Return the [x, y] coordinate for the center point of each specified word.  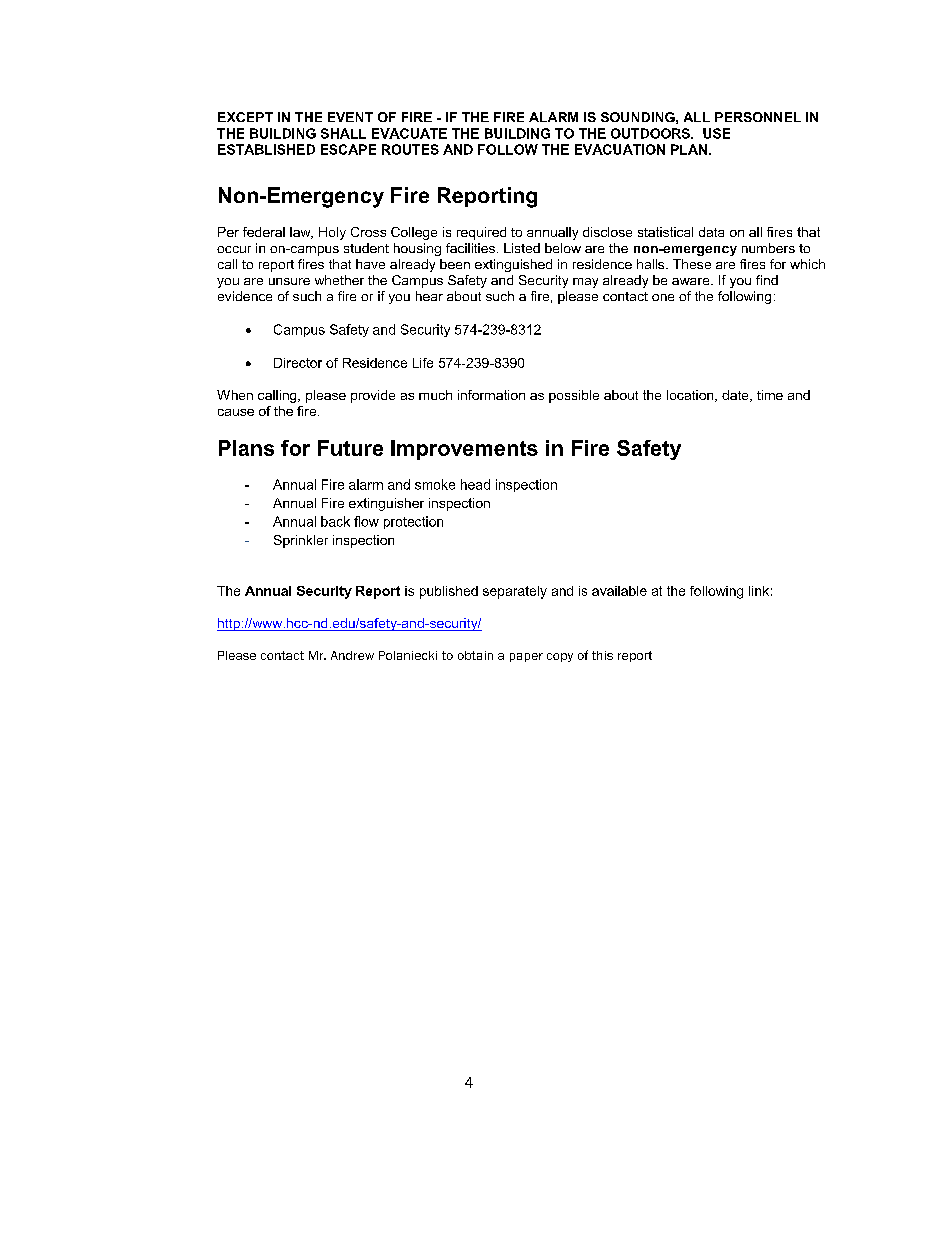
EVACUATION [620, 149]
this [602, 655]
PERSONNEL [758, 117]
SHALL [343, 133]
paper [526, 657]
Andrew [352, 655]
